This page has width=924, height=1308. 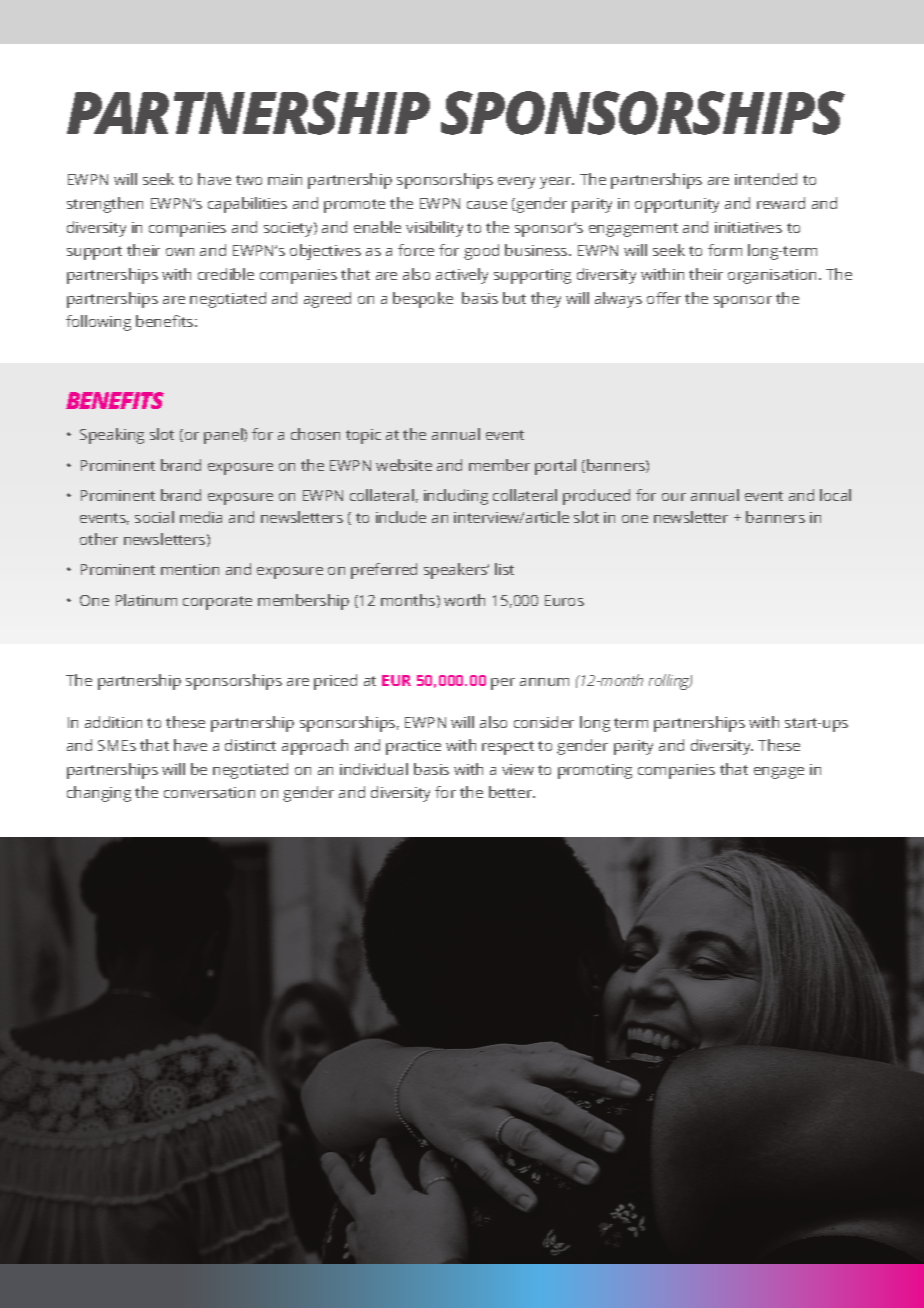 I want to click on reward, so click(x=781, y=203).
